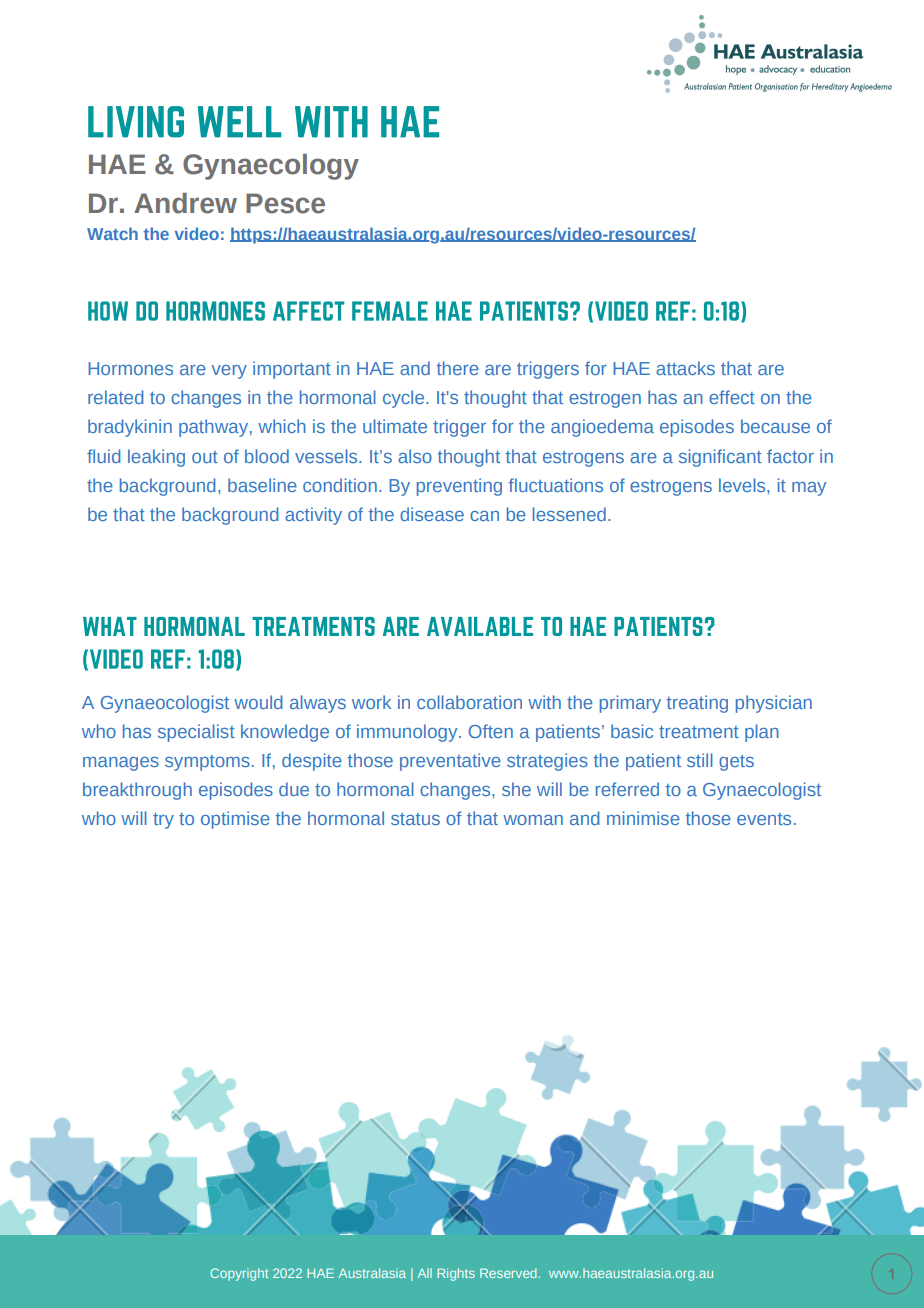 The width and height of the screenshot is (924, 1308). I want to click on events, so click(764, 819).
